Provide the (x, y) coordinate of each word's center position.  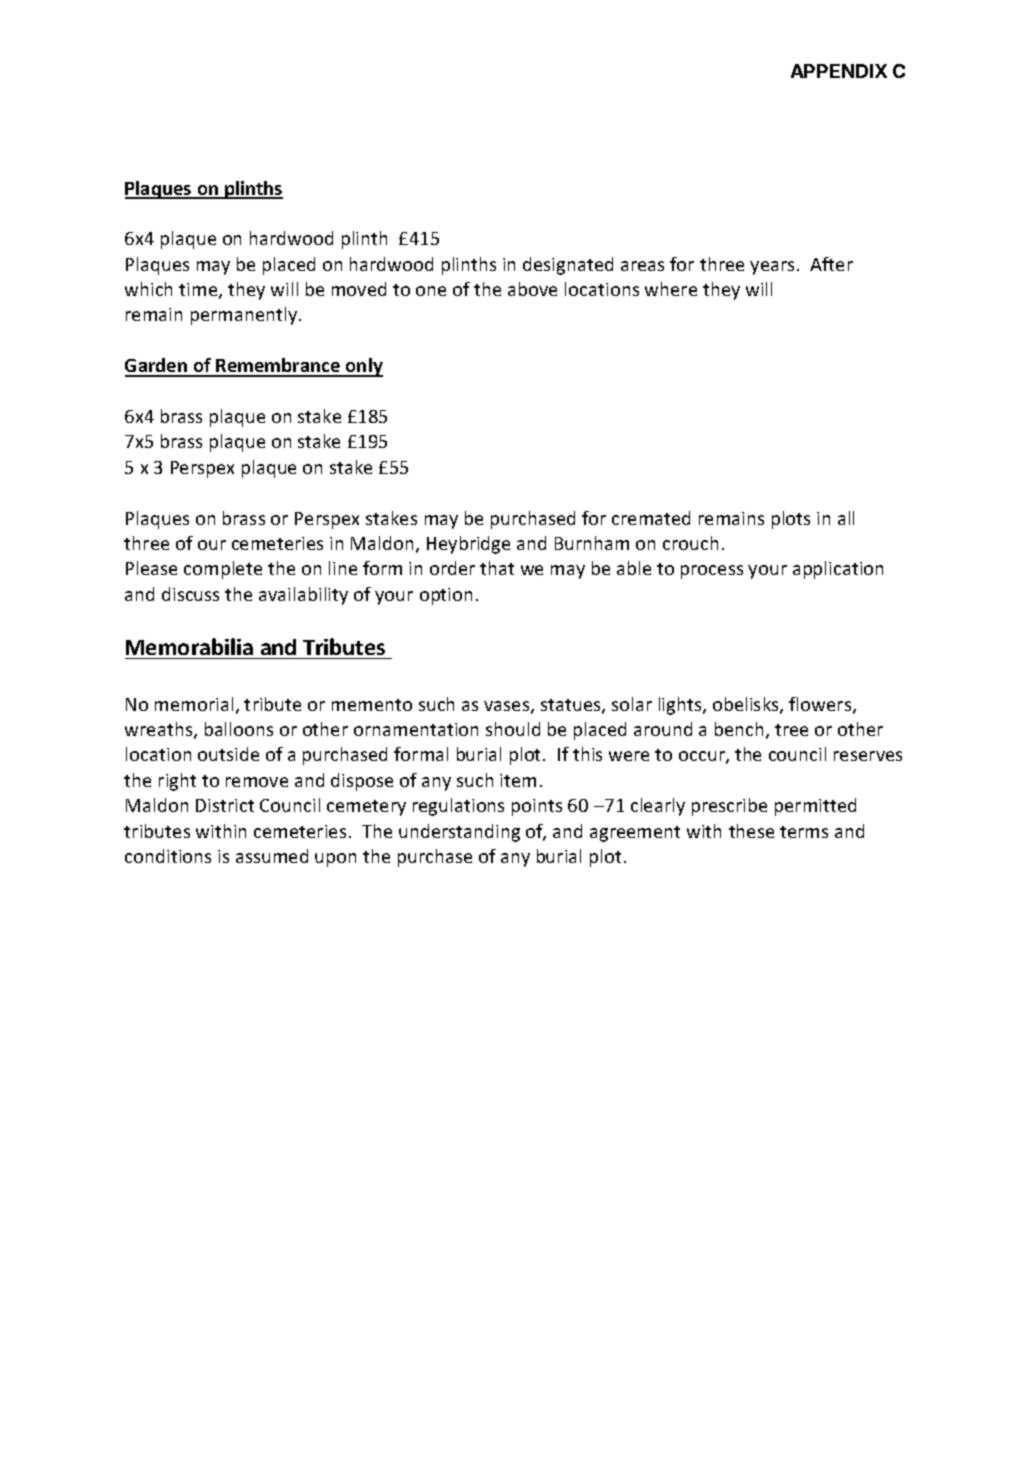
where (671, 289)
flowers (821, 705)
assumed (272, 856)
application (838, 570)
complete (223, 570)
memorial (194, 704)
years (772, 268)
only (363, 367)
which (148, 289)
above (532, 289)
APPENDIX (839, 71)
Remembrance (279, 367)
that (497, 568)
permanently (245, 316)
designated (568, 266)
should (513, 729)
